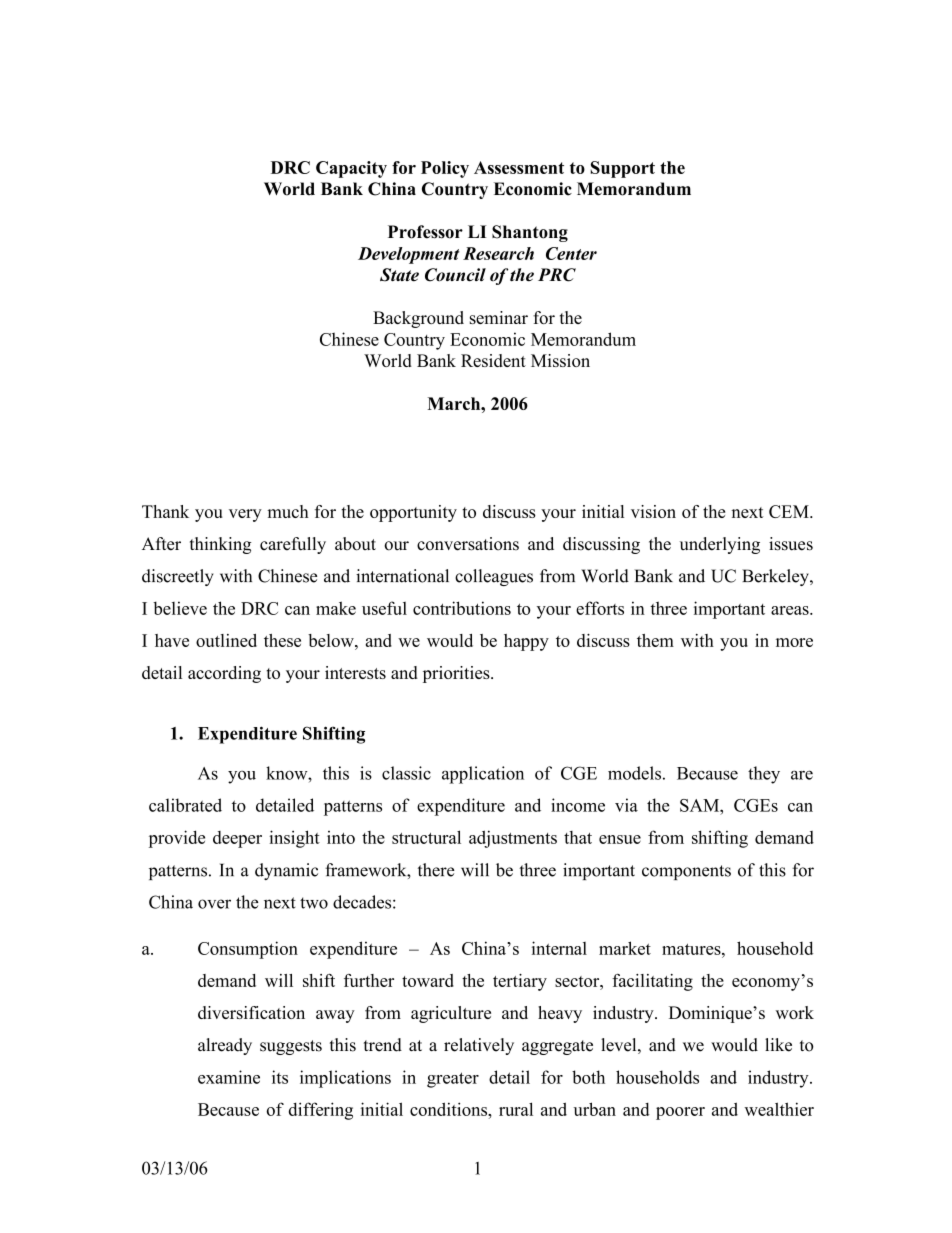 The height and width of the screenshot is (1233, 952). Describe the element at coordinates (453, 1080) in the screenshot. I see `greater` at that location.
